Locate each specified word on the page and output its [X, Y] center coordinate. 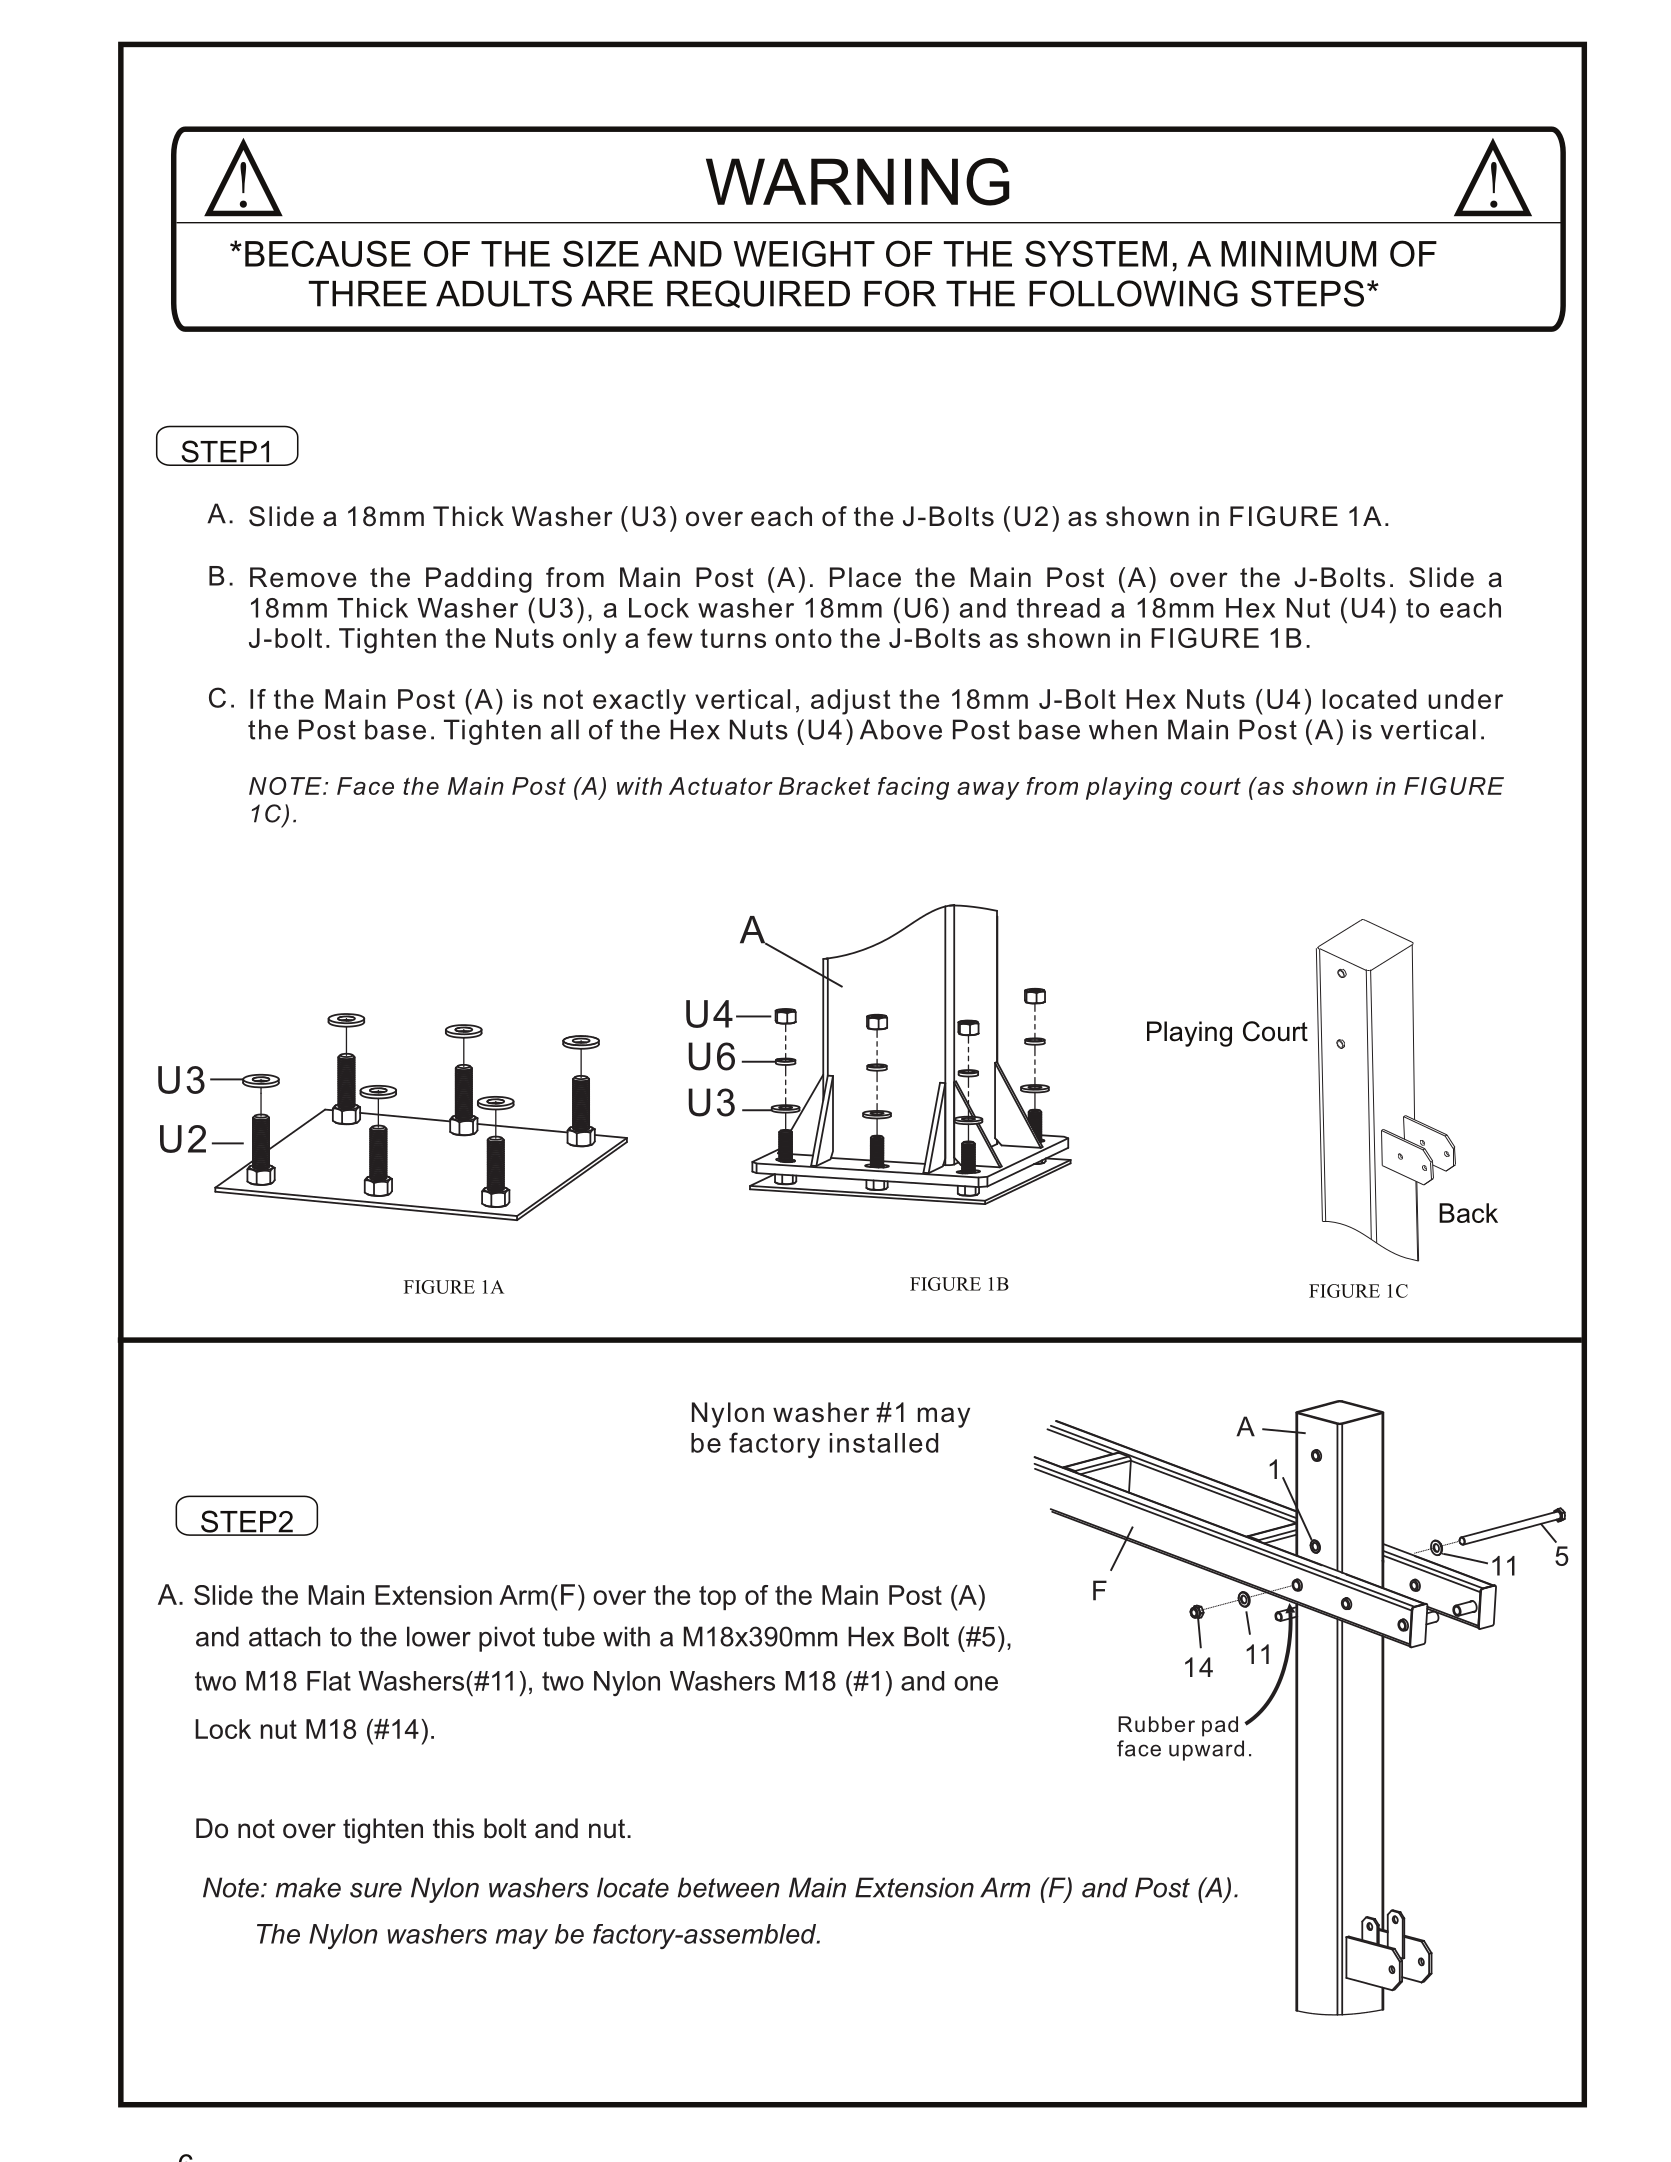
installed [884, 1443]
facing [913, 788]
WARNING [858, 182]
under [1465, 699]
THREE [368, 294]
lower [439, 1636]
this [453, 1828]
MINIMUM [1298, 254]
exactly [639, 702]
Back [1468, 1213]
